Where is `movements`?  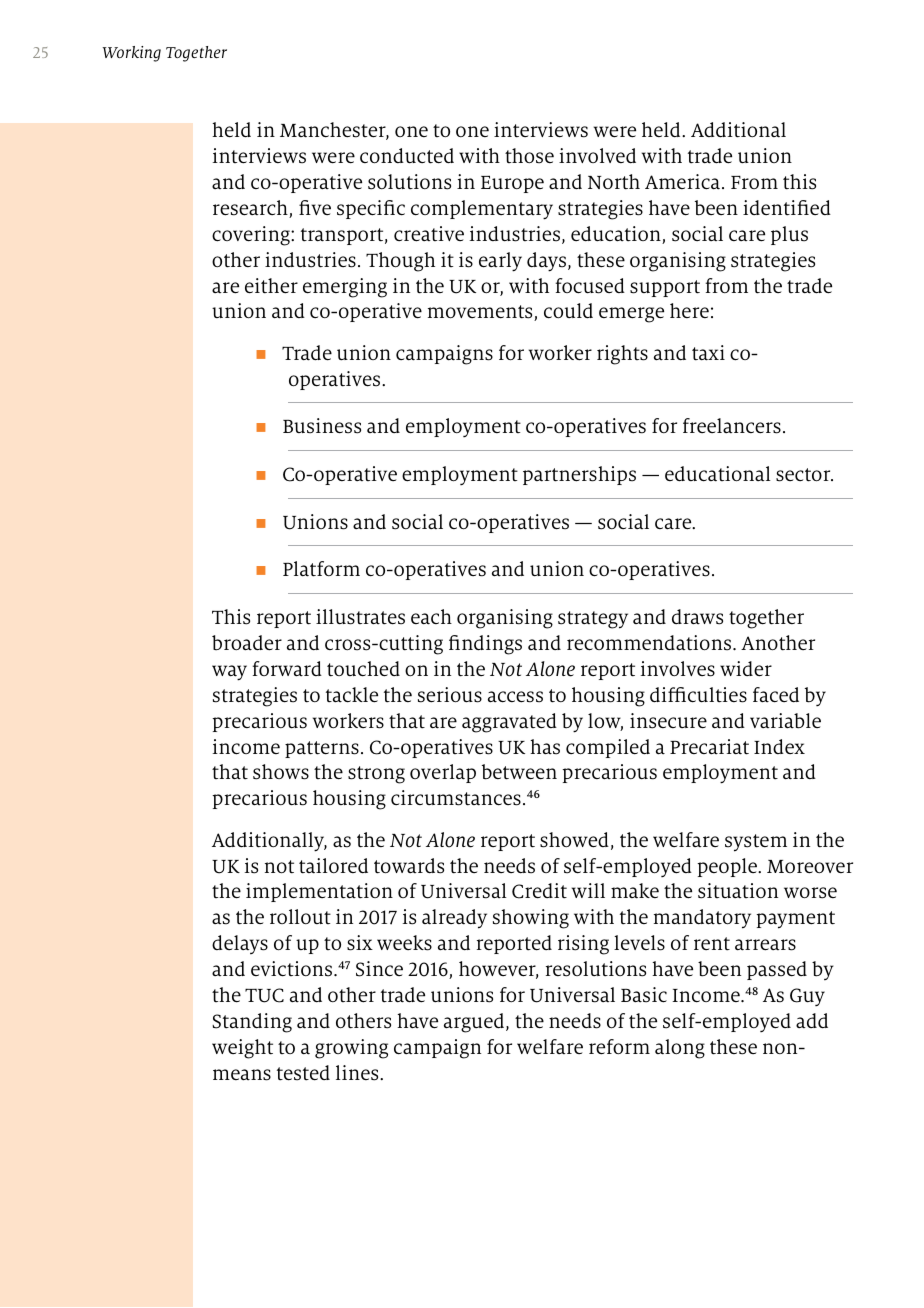
movements is located at coordinates (481, 313).
